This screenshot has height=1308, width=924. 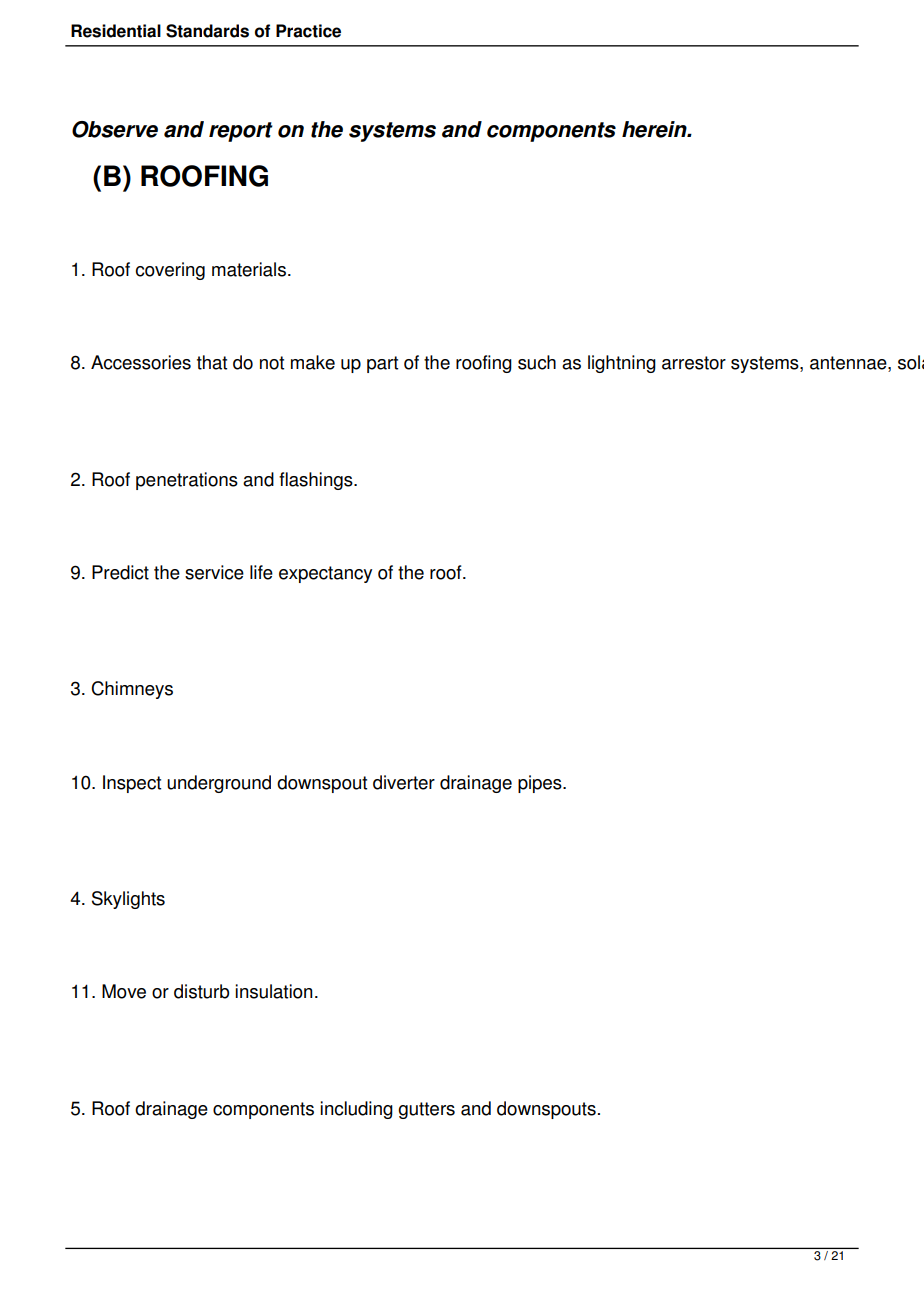 What do you see at coordinates (207, 31) in the screenshot?
I see `Standards` at bounding box center [207, 31].
